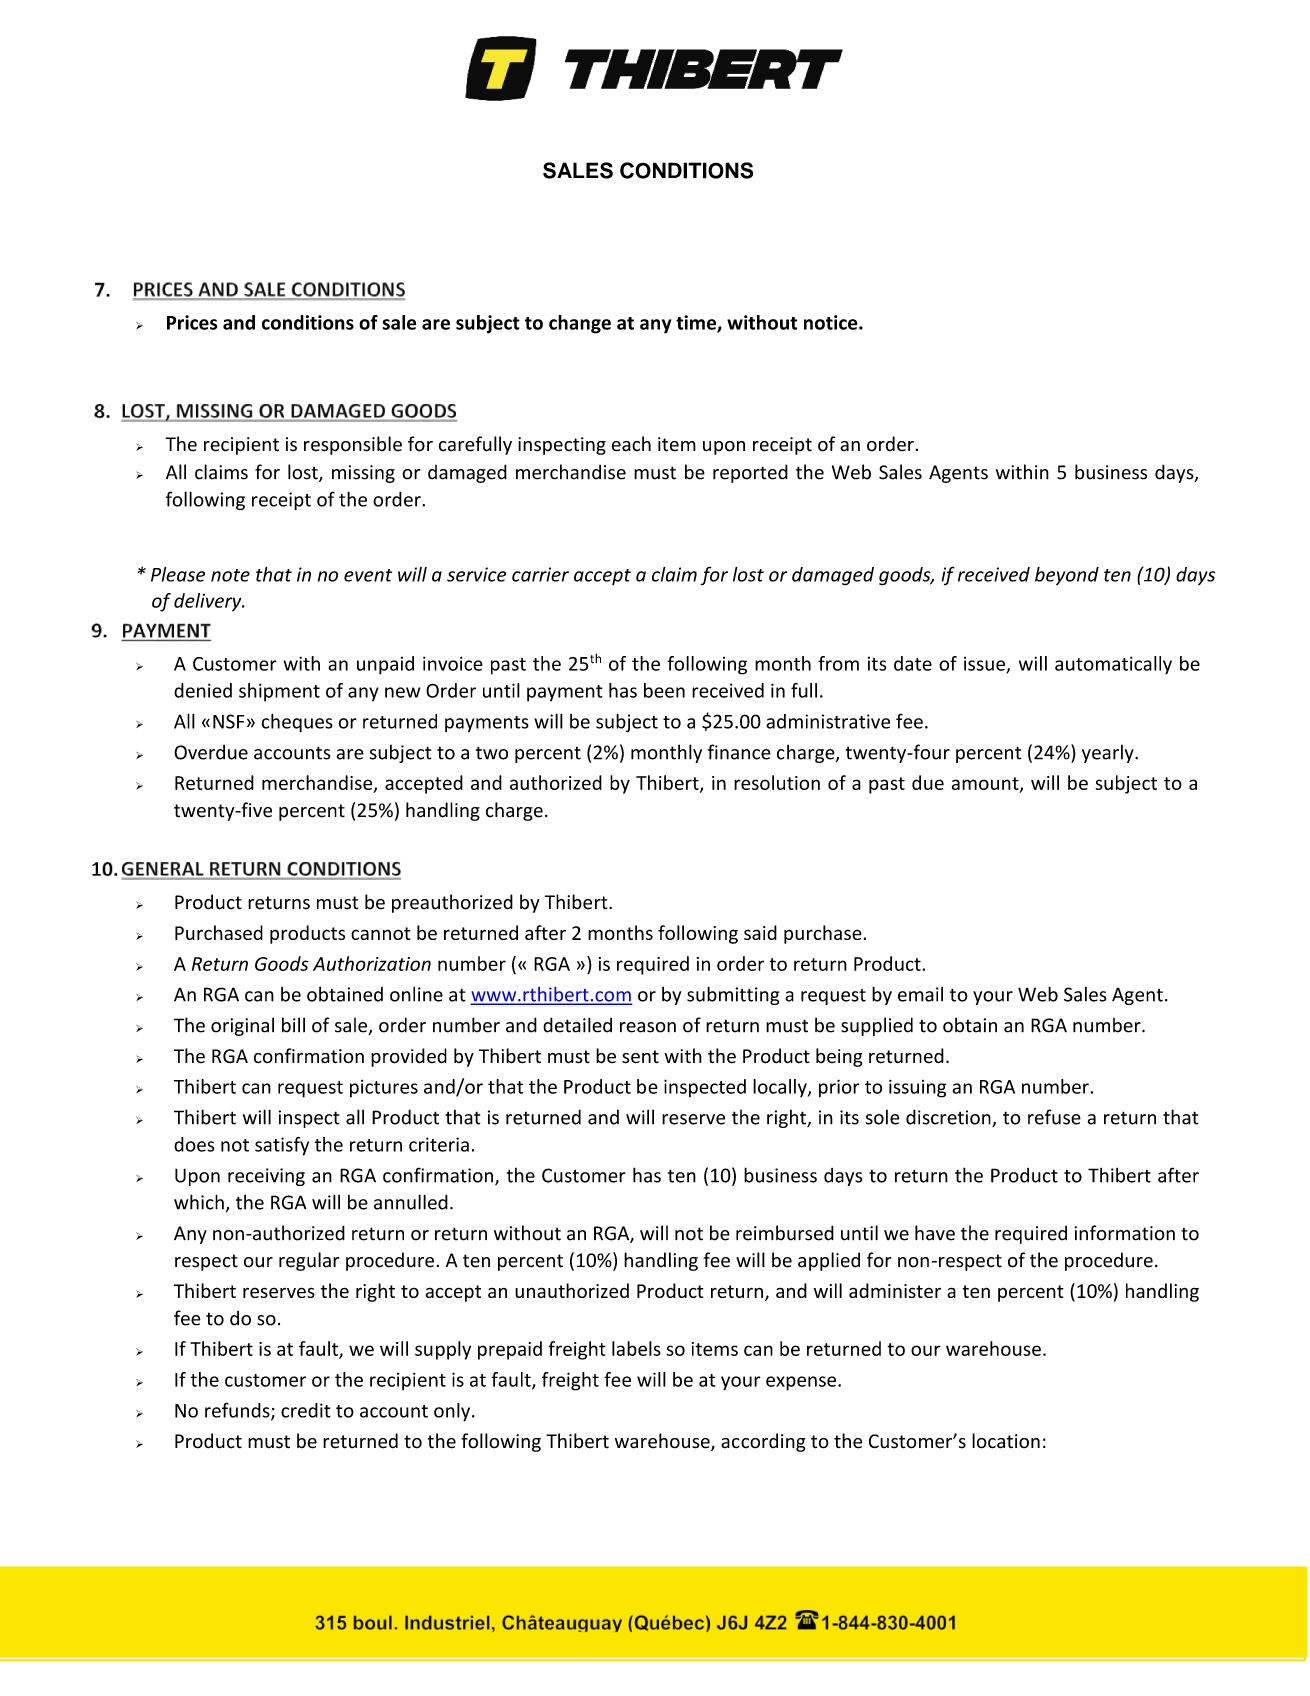 The image size is (1310, 1696). Describe the element at coordinates (282, 1146) in the image. I see `satisfy` at that location.
